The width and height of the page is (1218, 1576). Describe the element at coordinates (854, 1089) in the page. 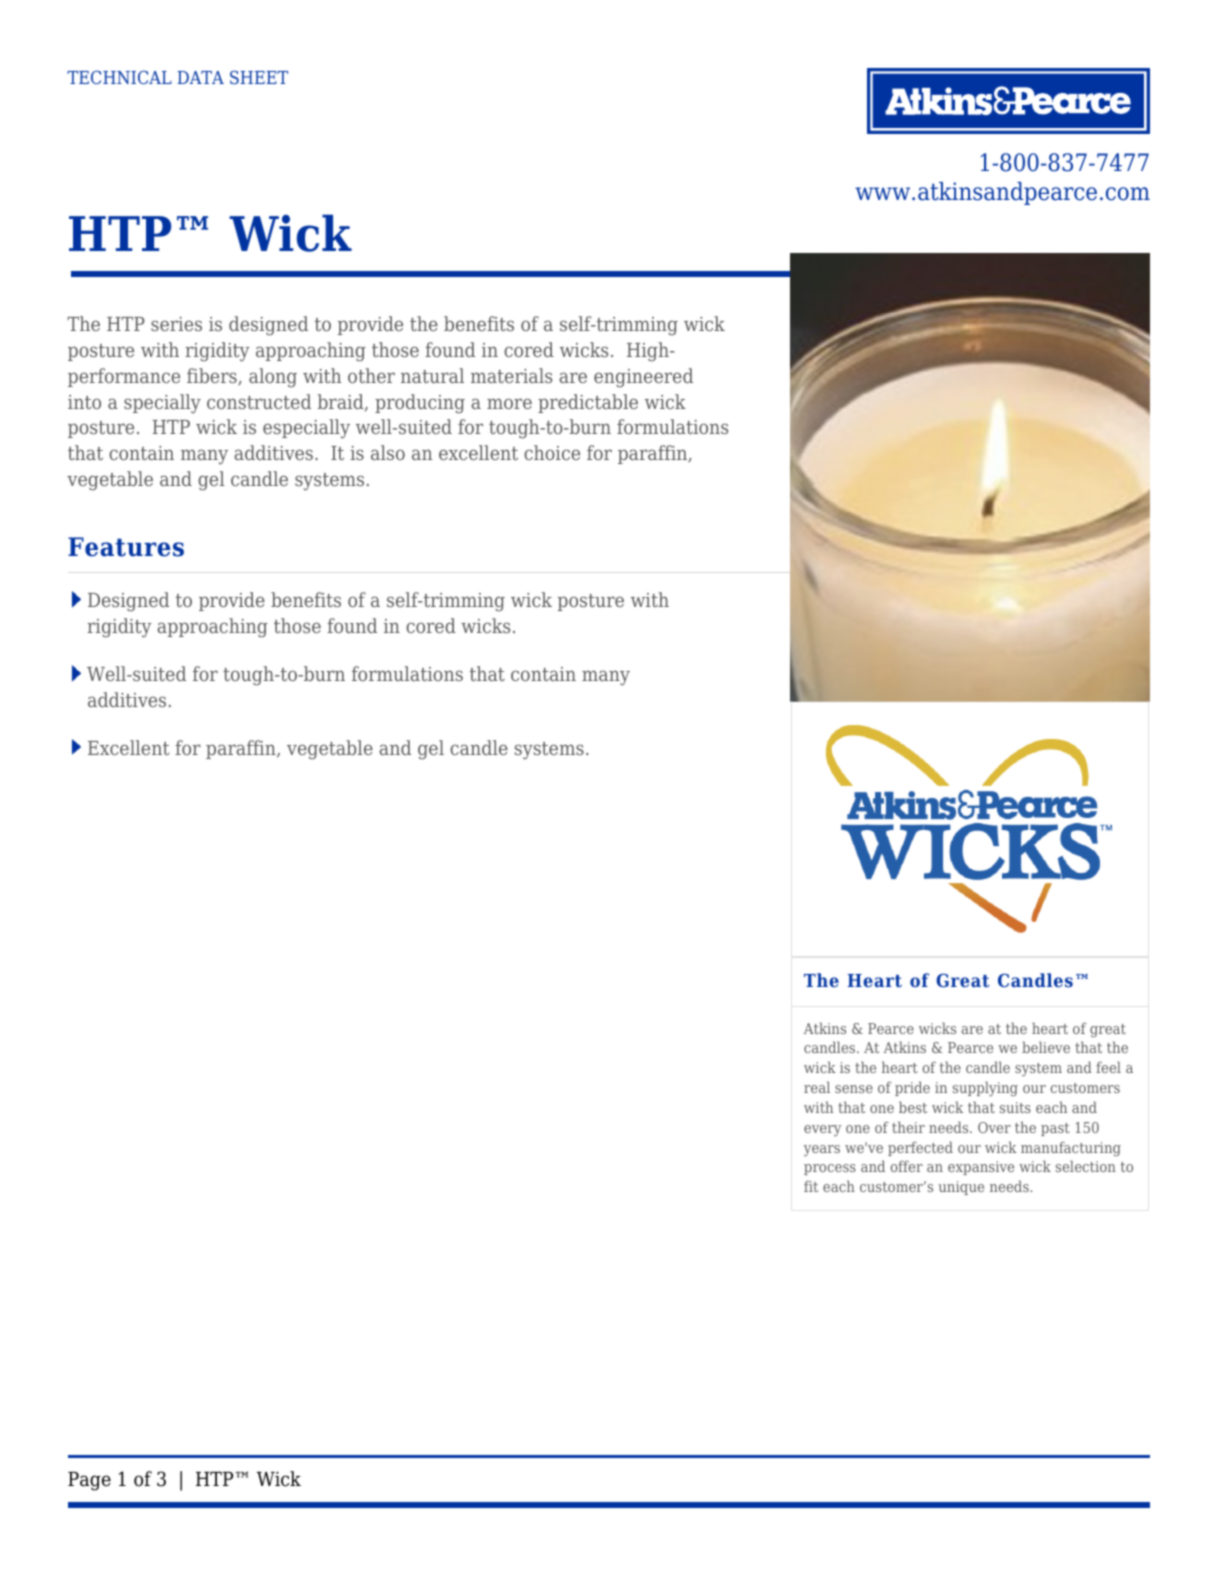

I see `sense` at that location.
